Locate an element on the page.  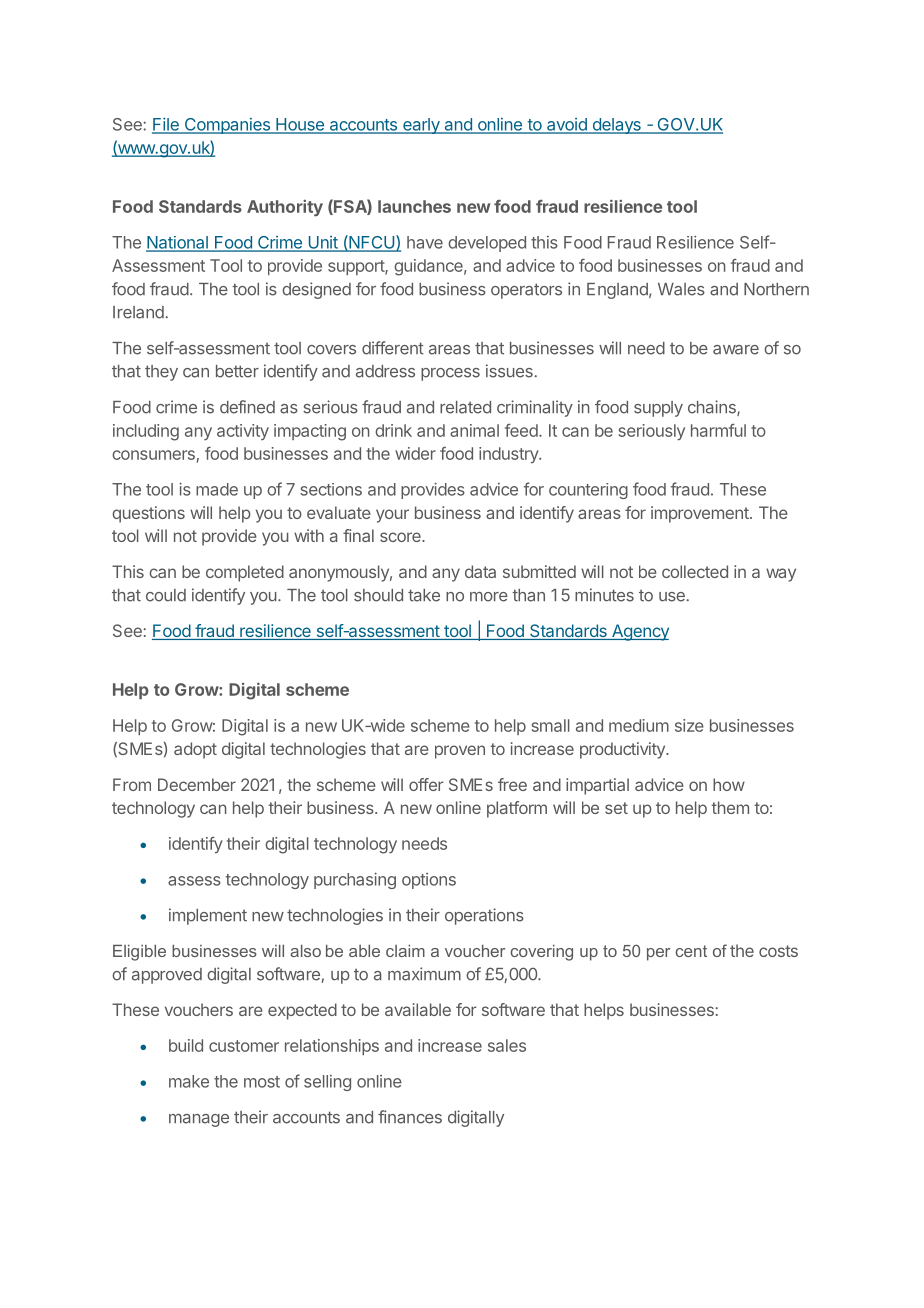
offer is located at coordinates (426, 784).
